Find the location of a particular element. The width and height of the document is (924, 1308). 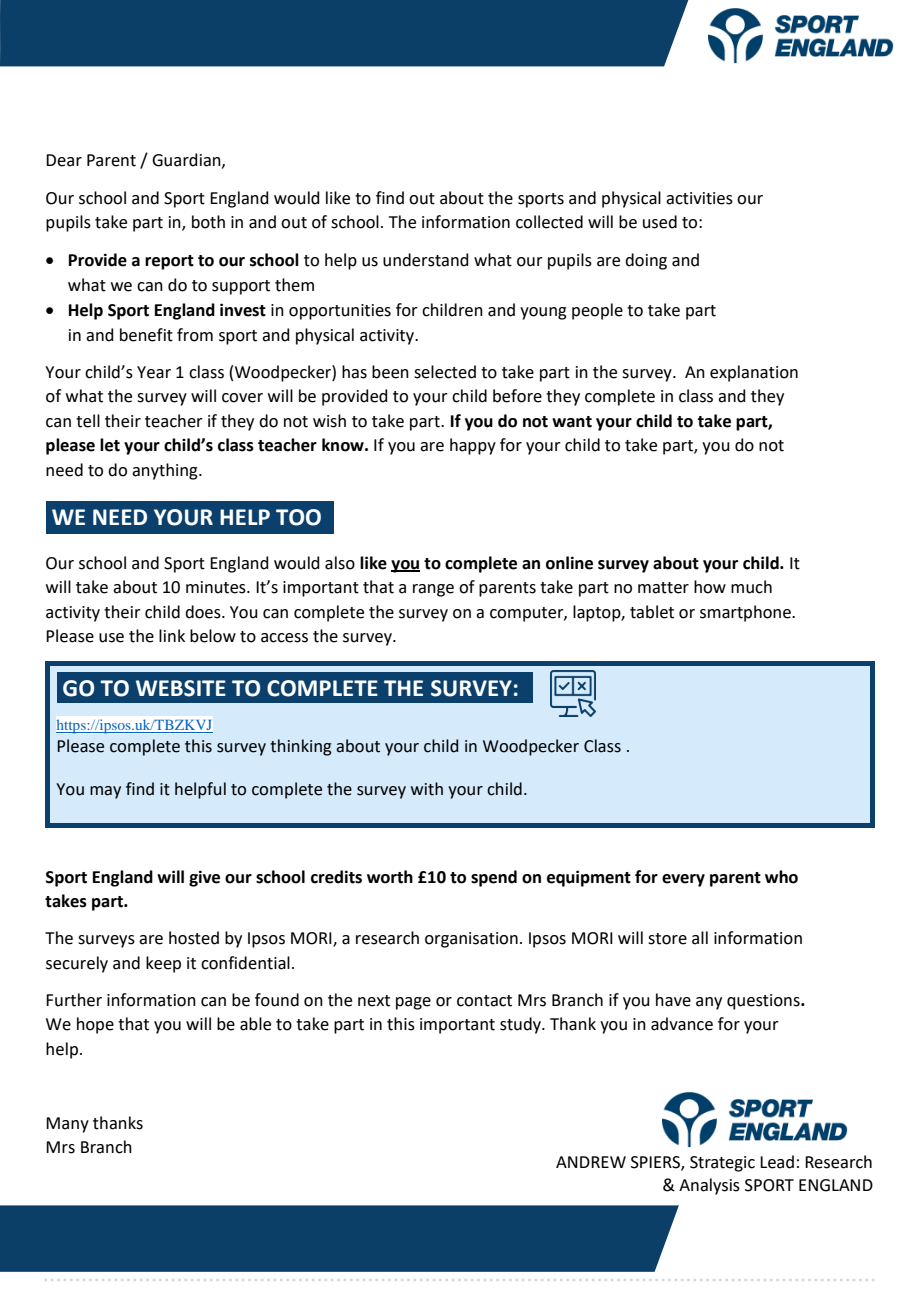

range is located at coordinates (433, 590).
